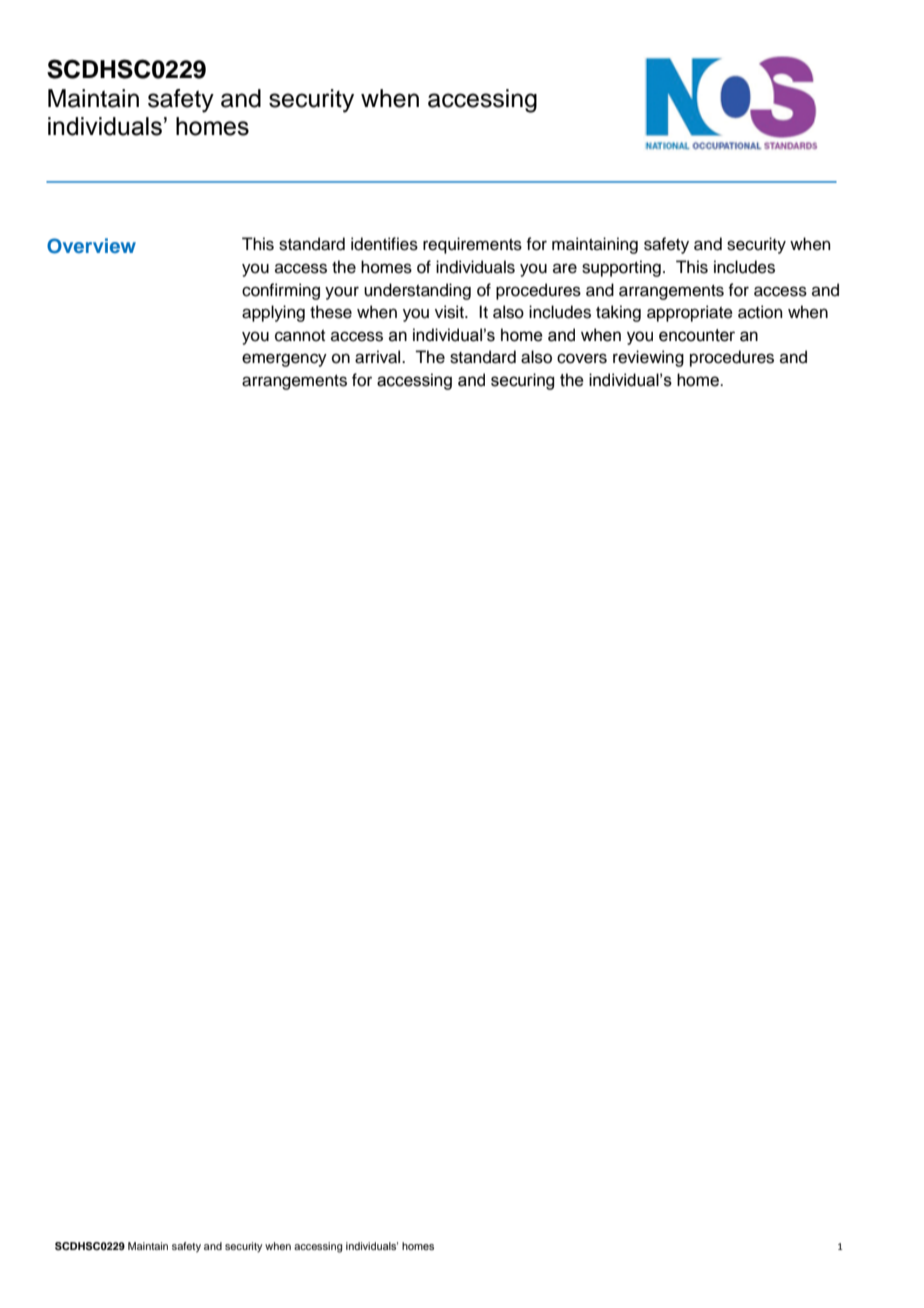 The image size is (924, 1308). I want to click on supporting, so click(621, 268).
